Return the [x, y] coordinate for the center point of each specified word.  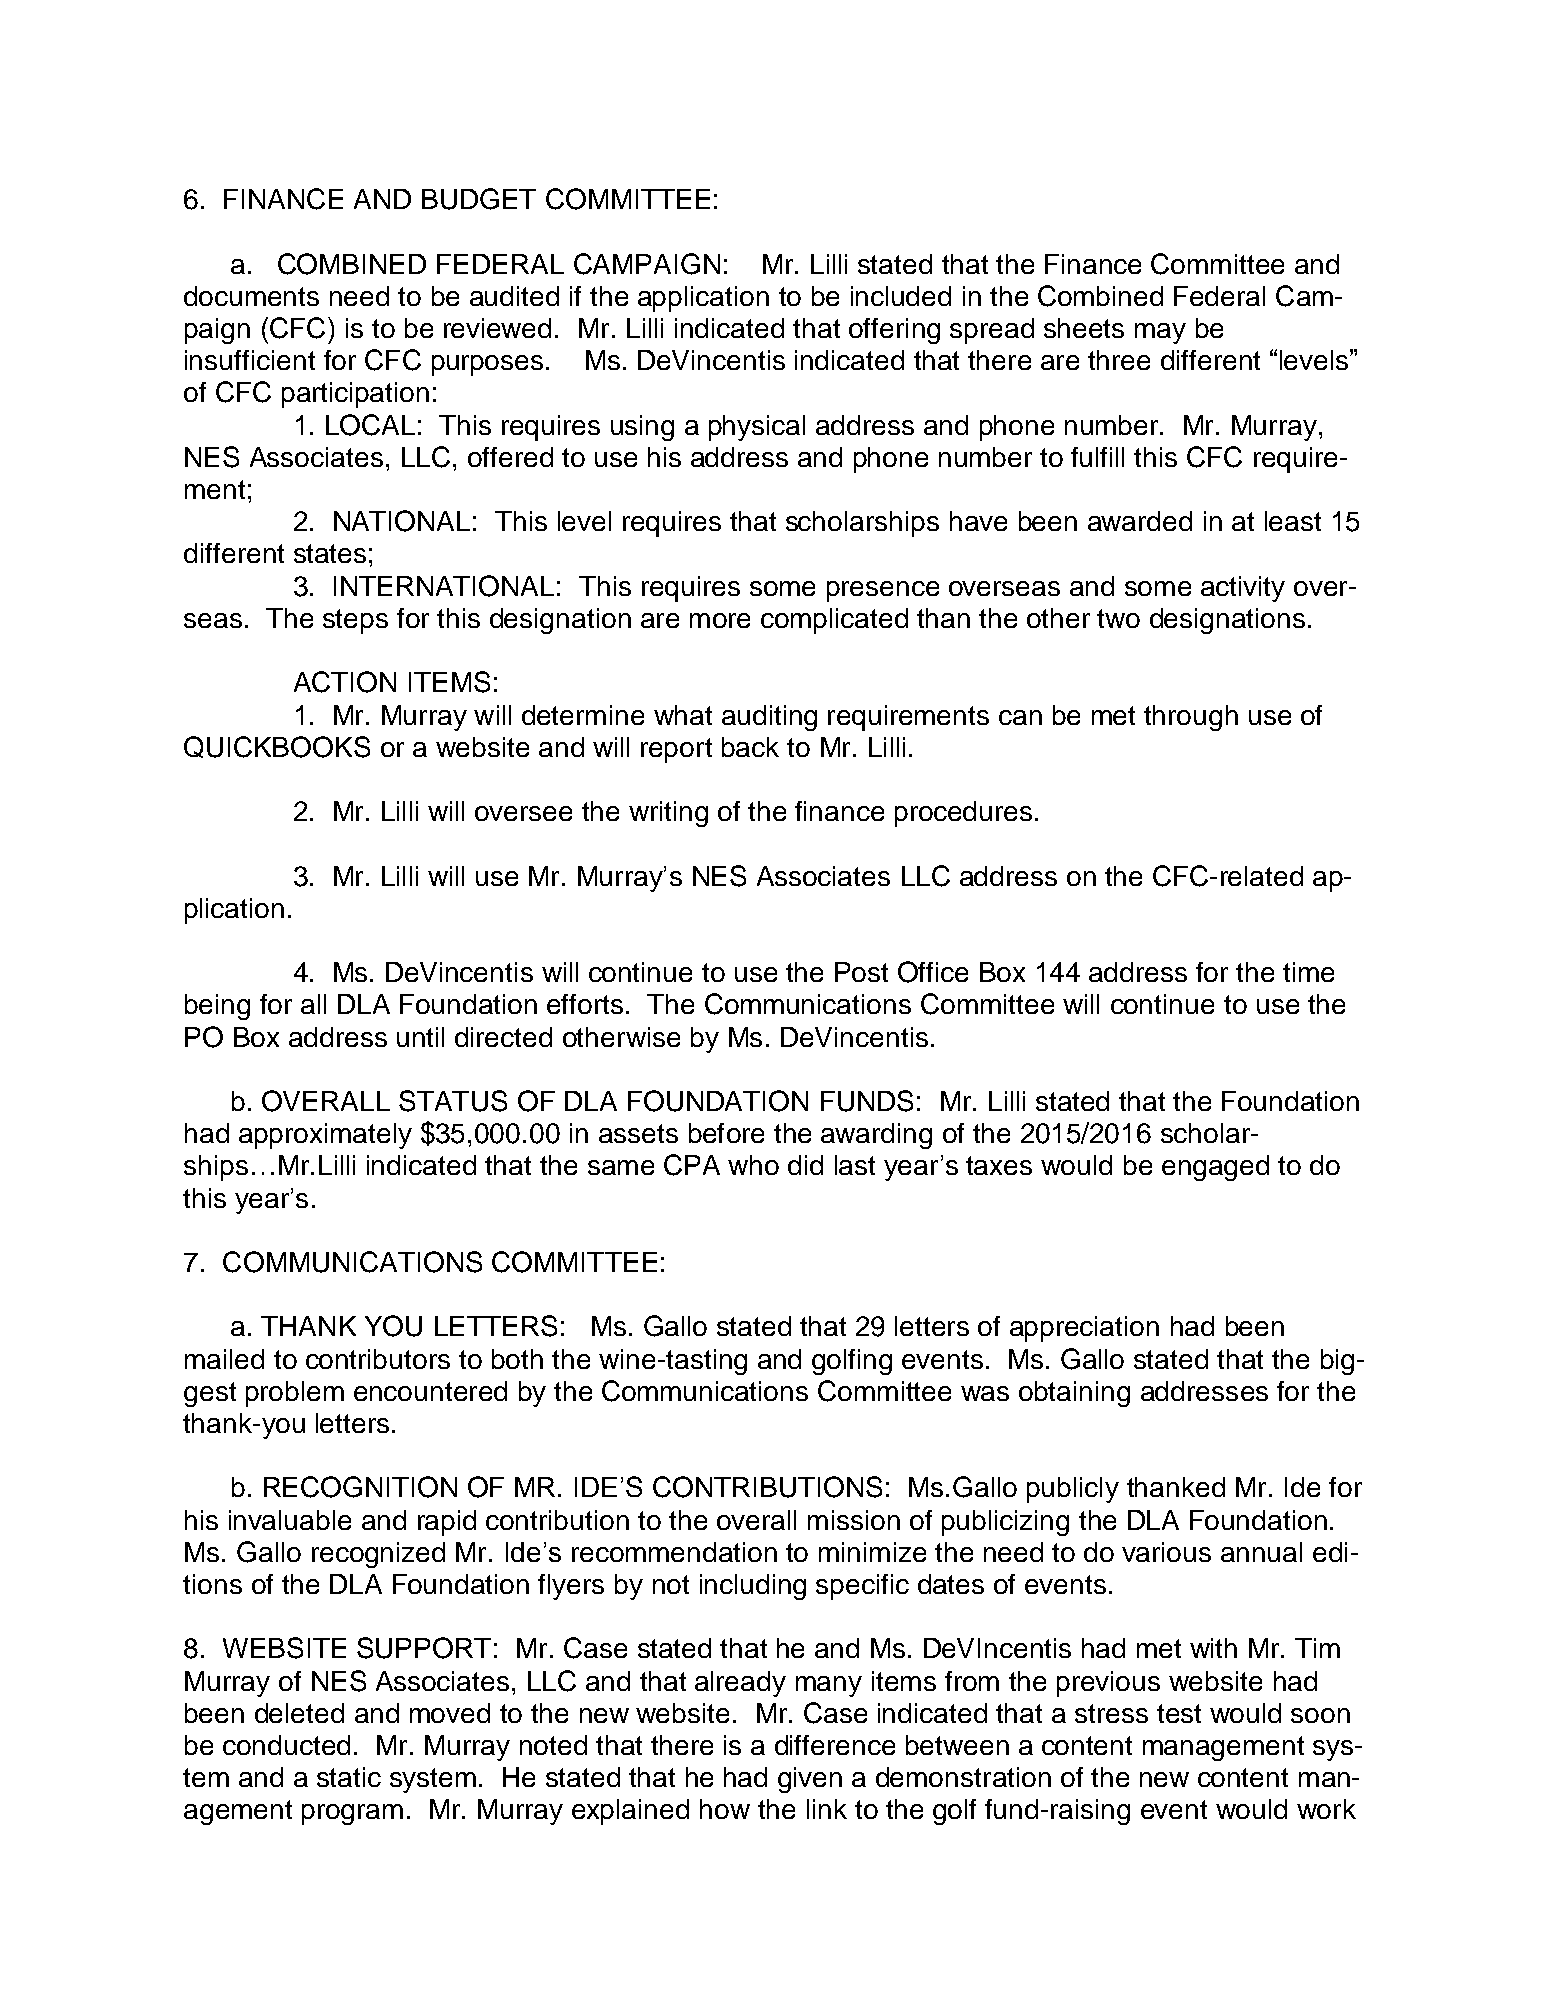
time [1308, 972]
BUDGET [479, 199]
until [420, 1037]
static [349, 1777]
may [1160, 333]
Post [861, 972]
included [901, 296]
